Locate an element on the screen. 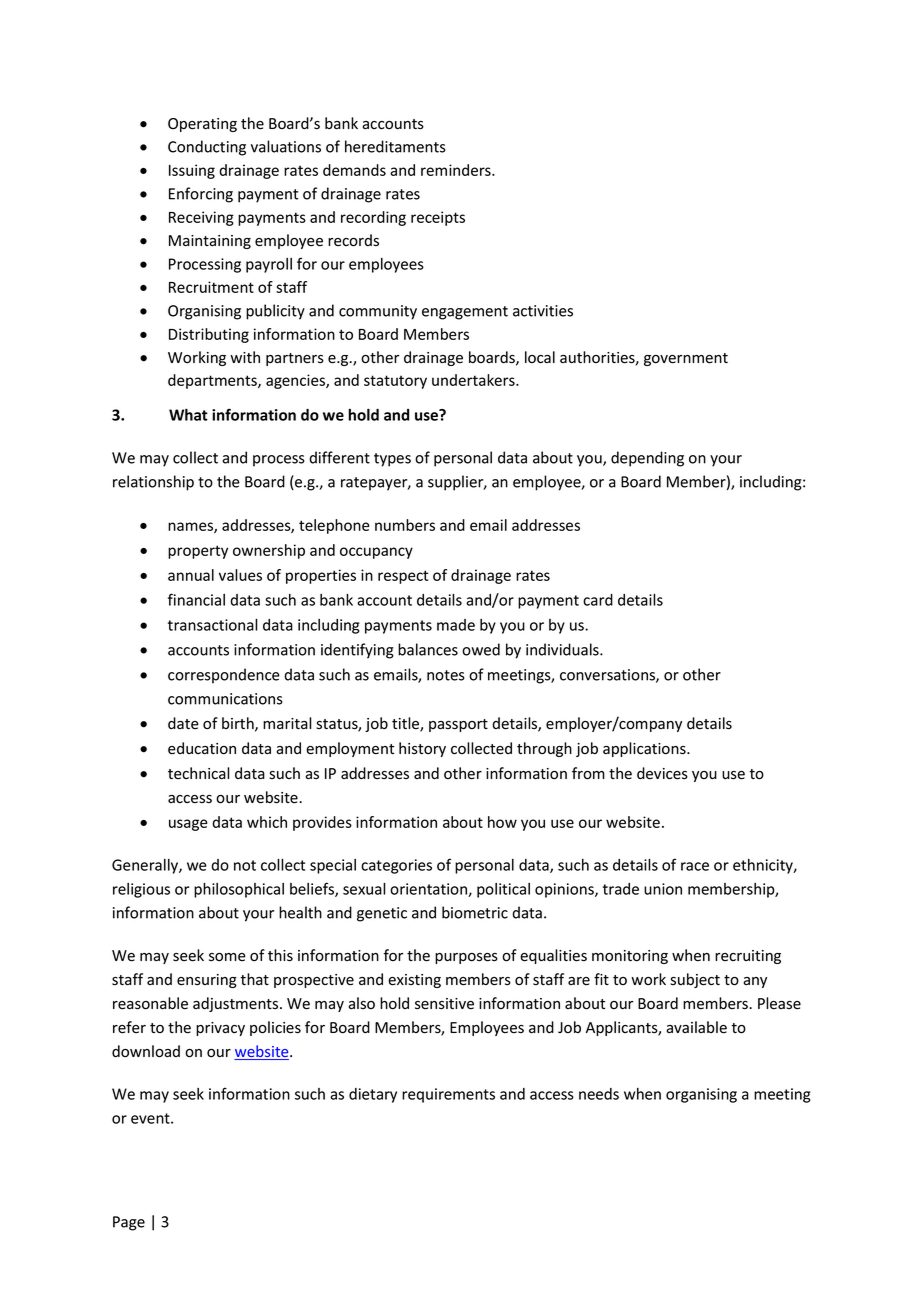  Page is located at coordinates (129, 1223).
